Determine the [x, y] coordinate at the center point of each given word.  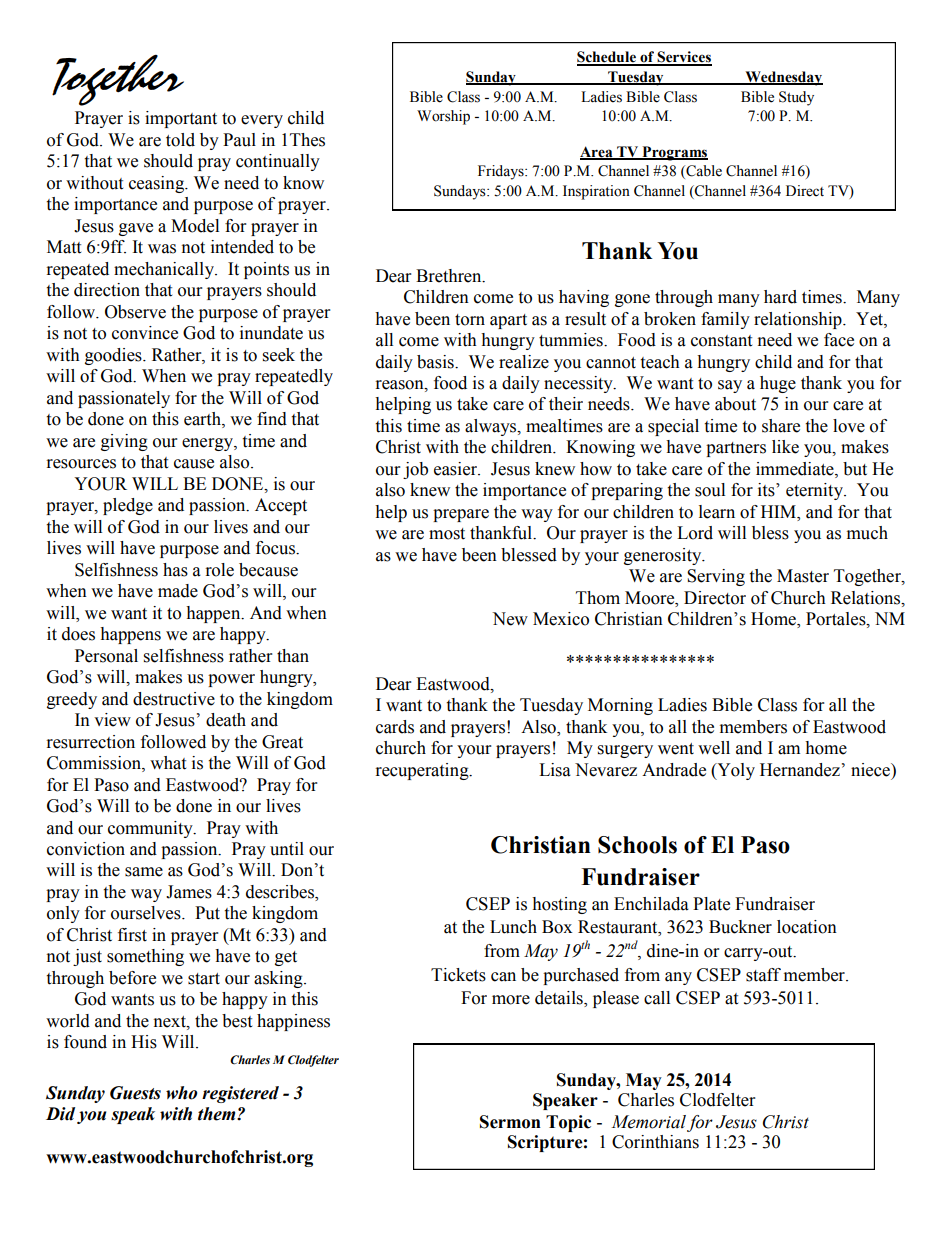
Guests [135, 1093]
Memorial [648, 1122]
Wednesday [783, 78]
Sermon [510, 1122]
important [181, 119]
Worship [443, 117]
